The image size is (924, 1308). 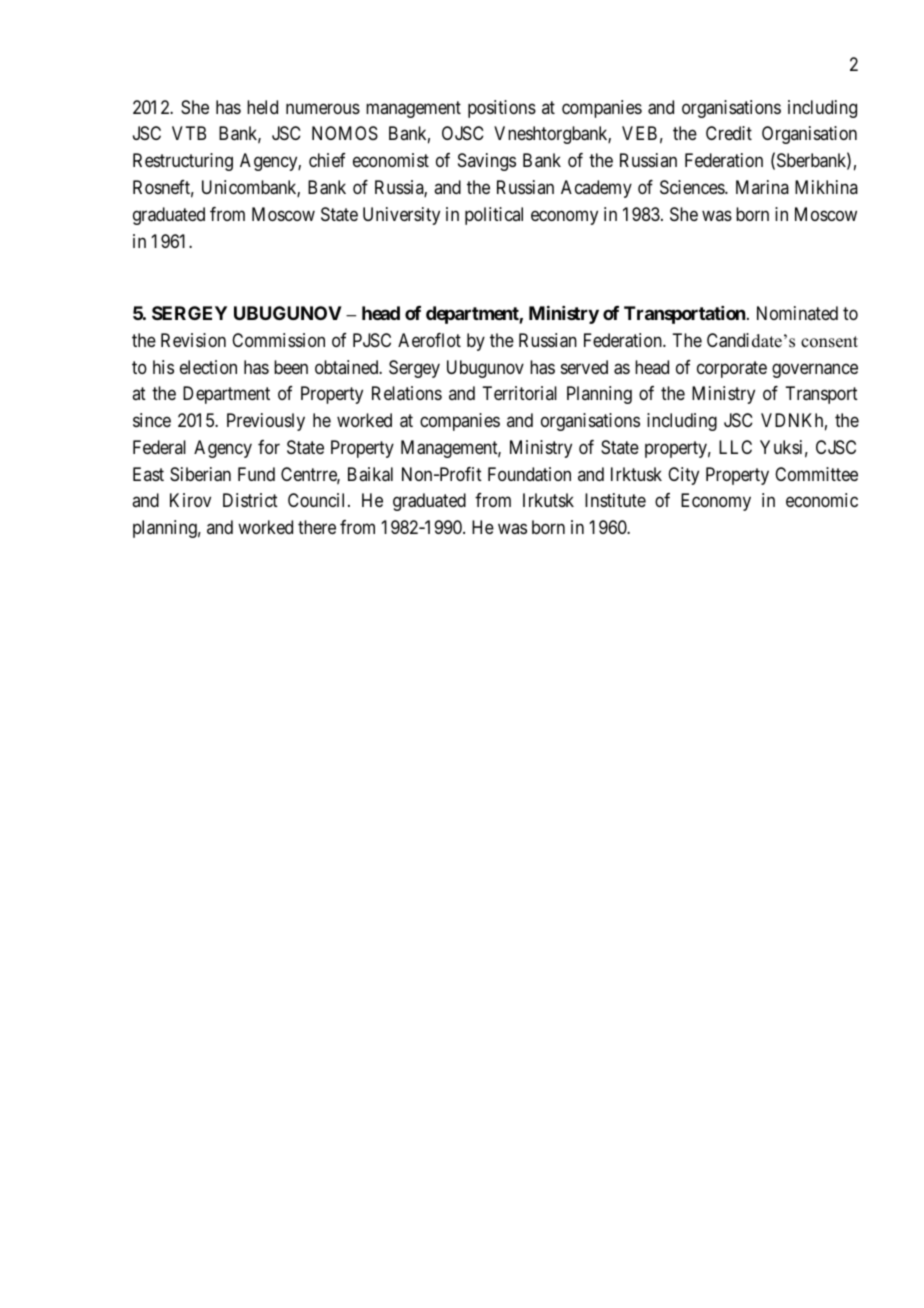 I want to click on Credit, so click(x=729, y=133).
